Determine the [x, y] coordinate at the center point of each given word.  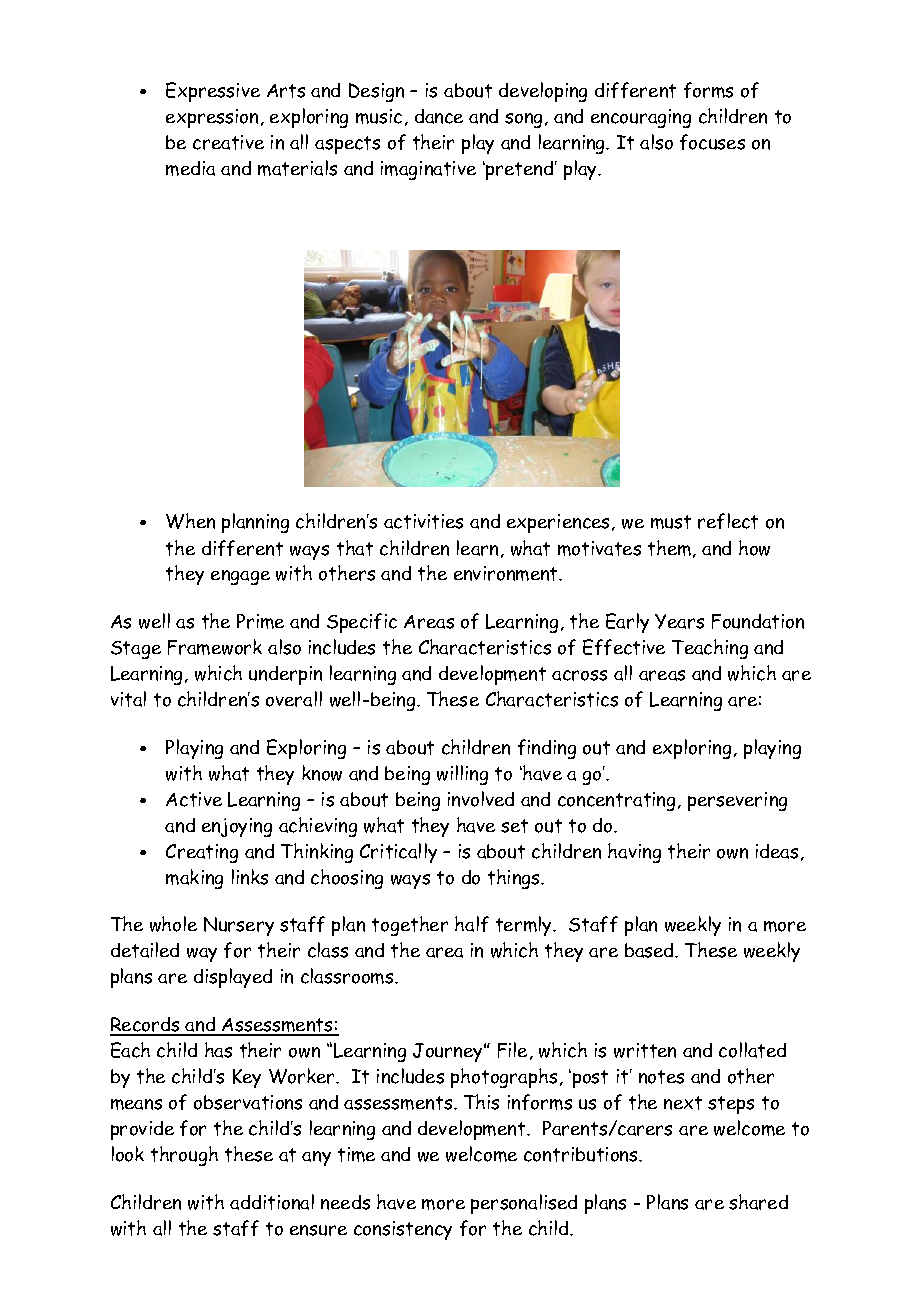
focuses [712, 142]
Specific [362, 623]
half [472, 924]
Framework [215, 647]
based [650, 950]
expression [212, 118]
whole [173, 924]
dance [439, 116]
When [190, 521]
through [184, 1156]
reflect [728, 521]
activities [423, 521]
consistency [403, 1230]
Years [679, 621]
